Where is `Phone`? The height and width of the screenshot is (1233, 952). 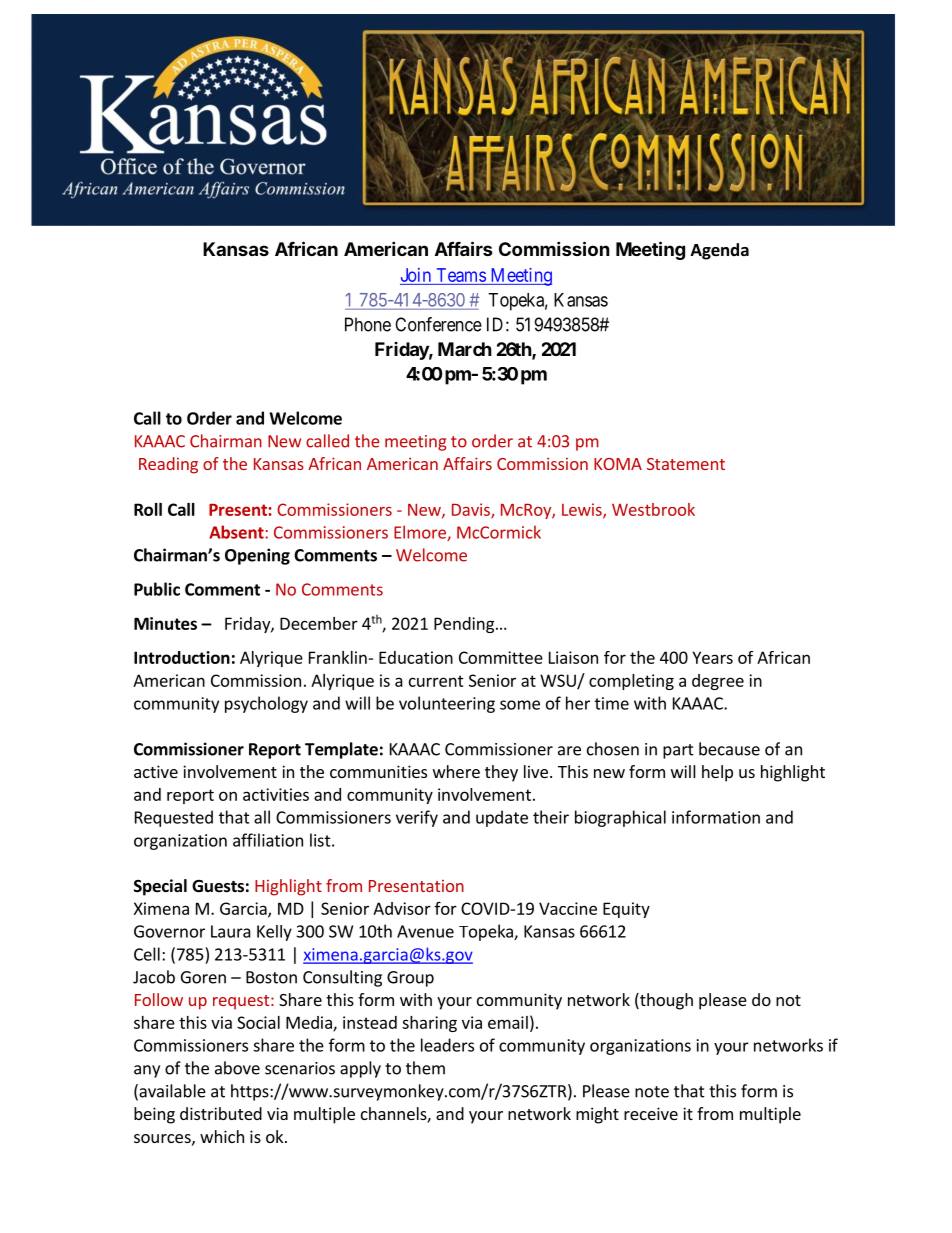 Phone is located at coordinates (368, 324).
